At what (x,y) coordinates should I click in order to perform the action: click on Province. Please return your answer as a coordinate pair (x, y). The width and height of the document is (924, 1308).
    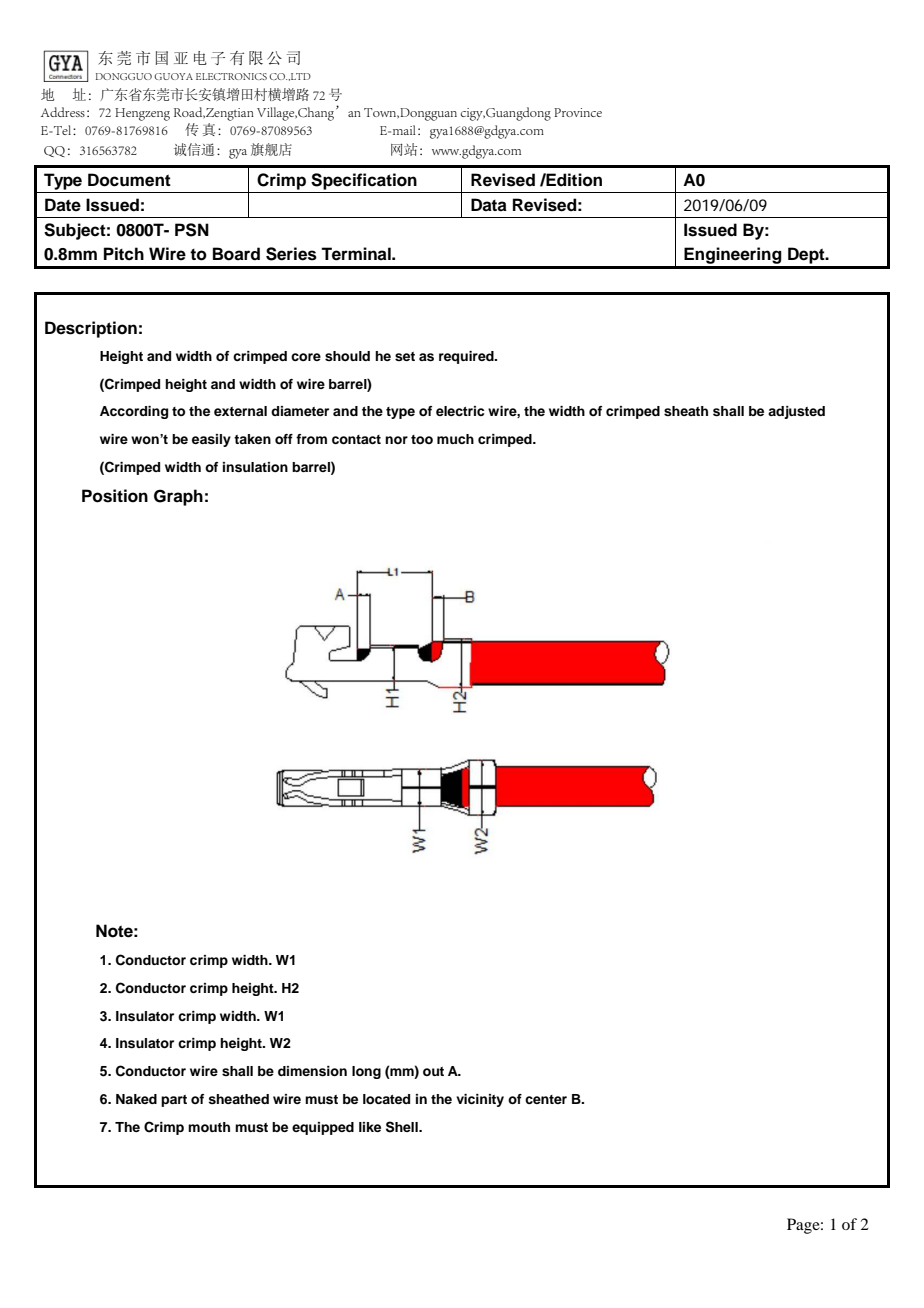
    Looking at the image, I should click on (578, 112).
